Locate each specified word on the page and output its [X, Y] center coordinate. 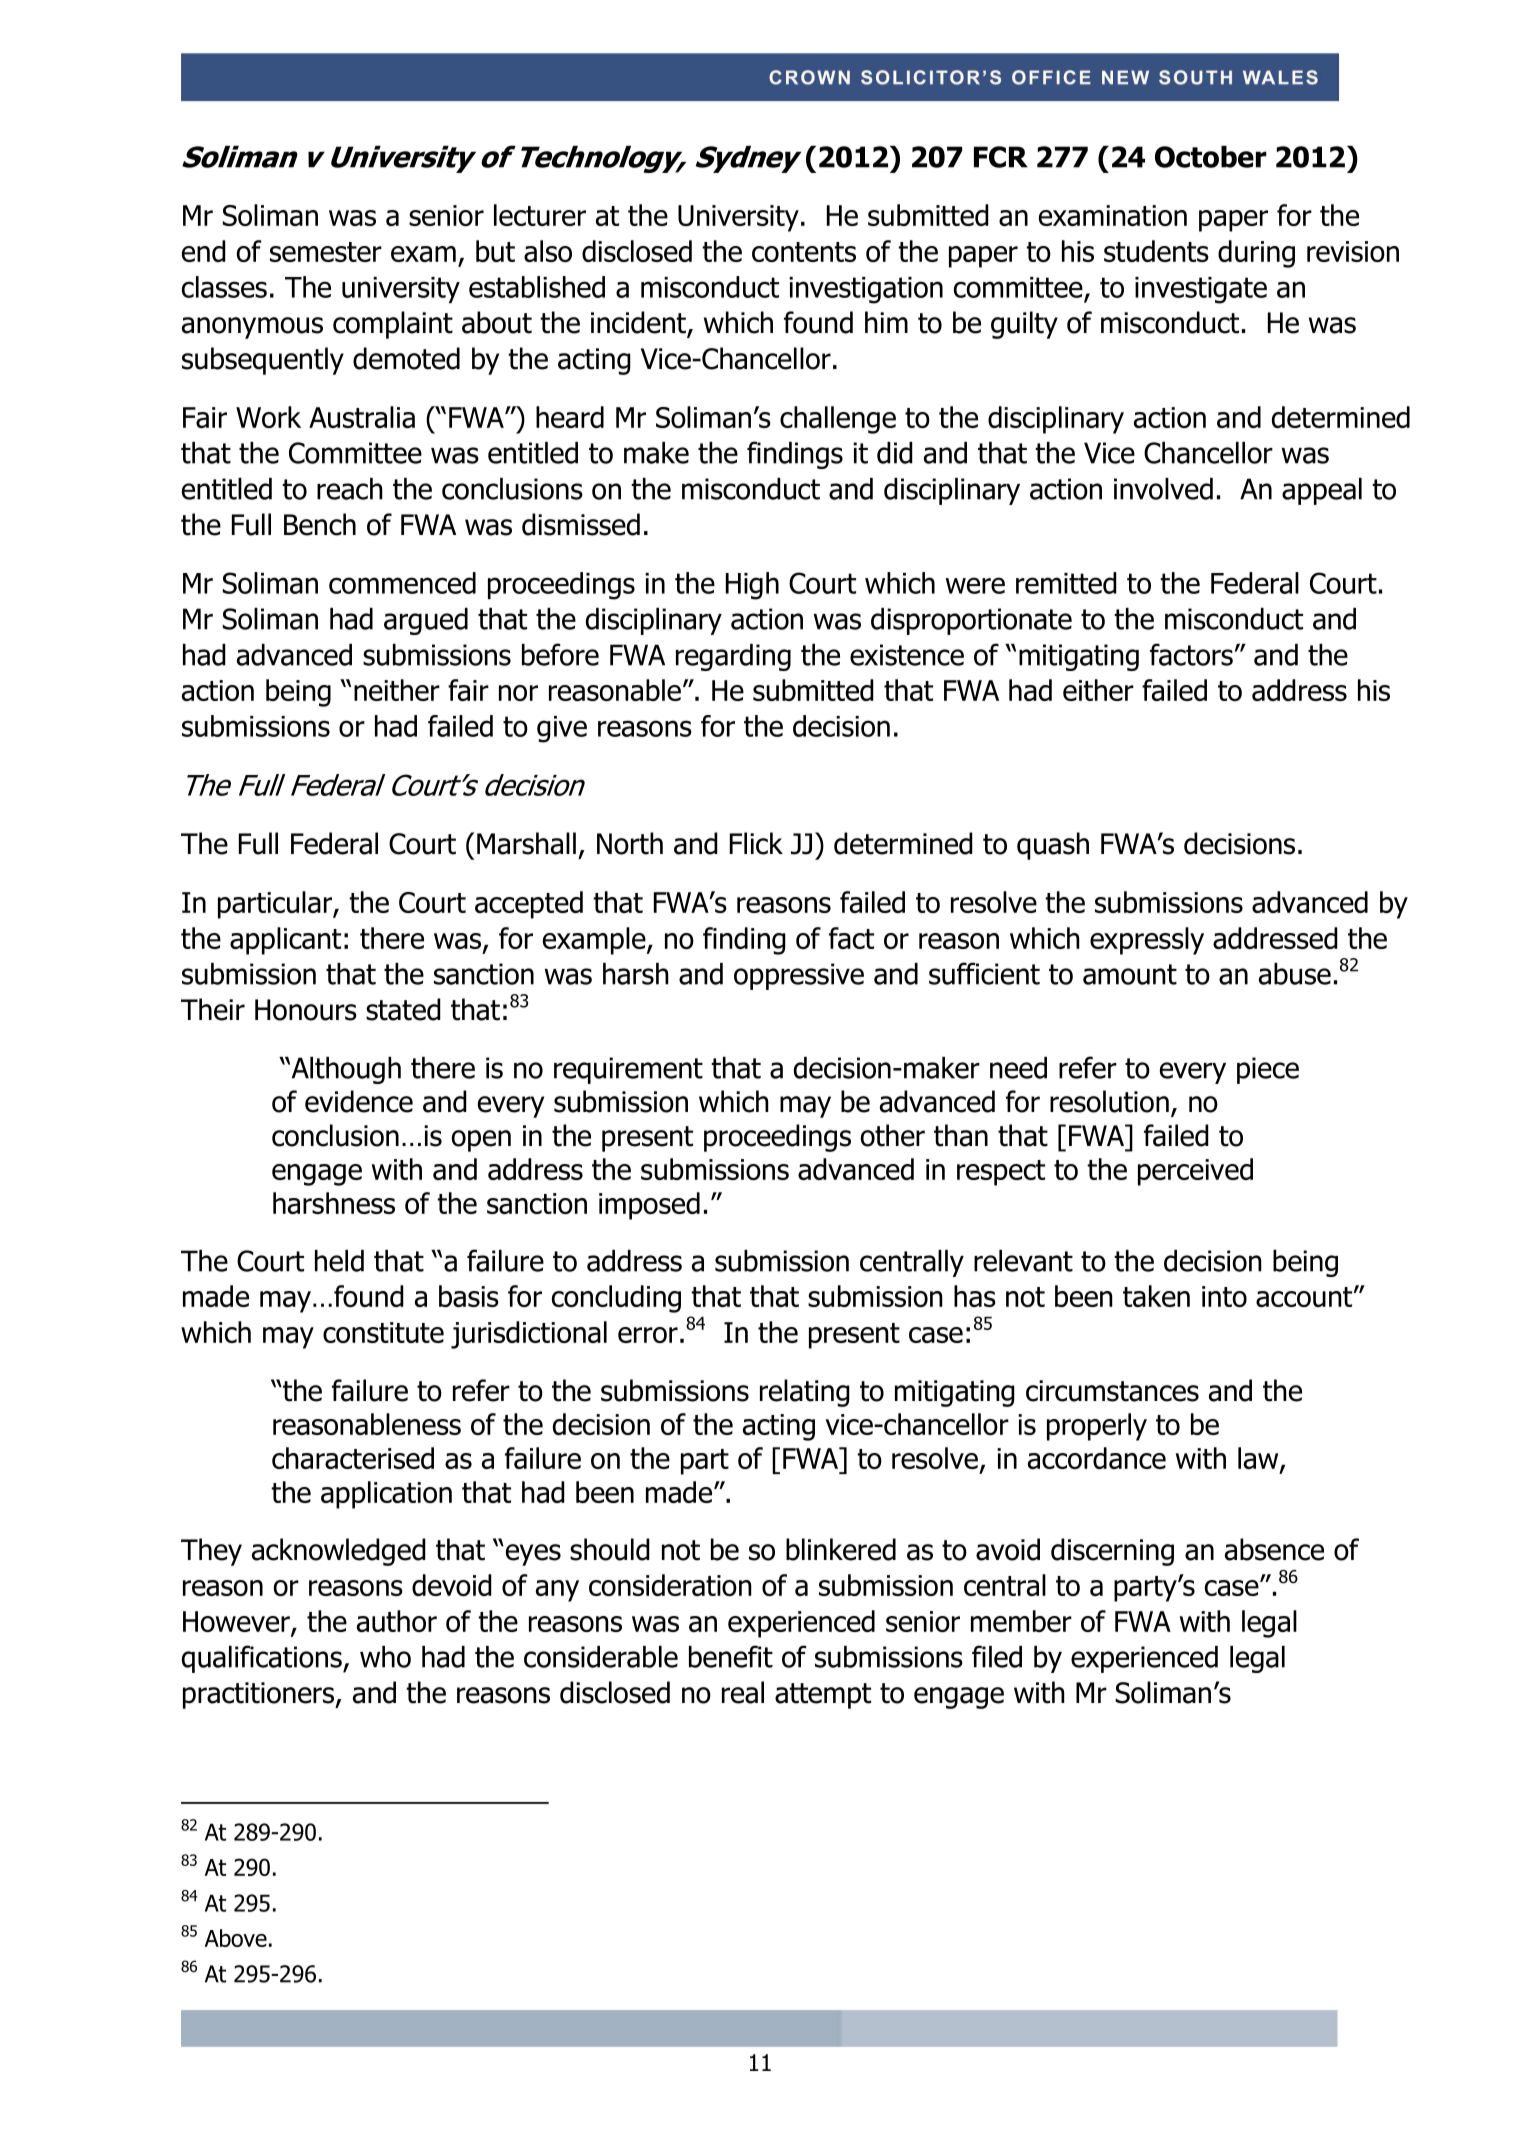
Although [345, 1070]
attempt [823, 1696]
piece [1268, 1070]
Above [236, 1938]
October [1211, 157]
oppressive [799, 976]
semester [326, 252]
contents [804, 252]
